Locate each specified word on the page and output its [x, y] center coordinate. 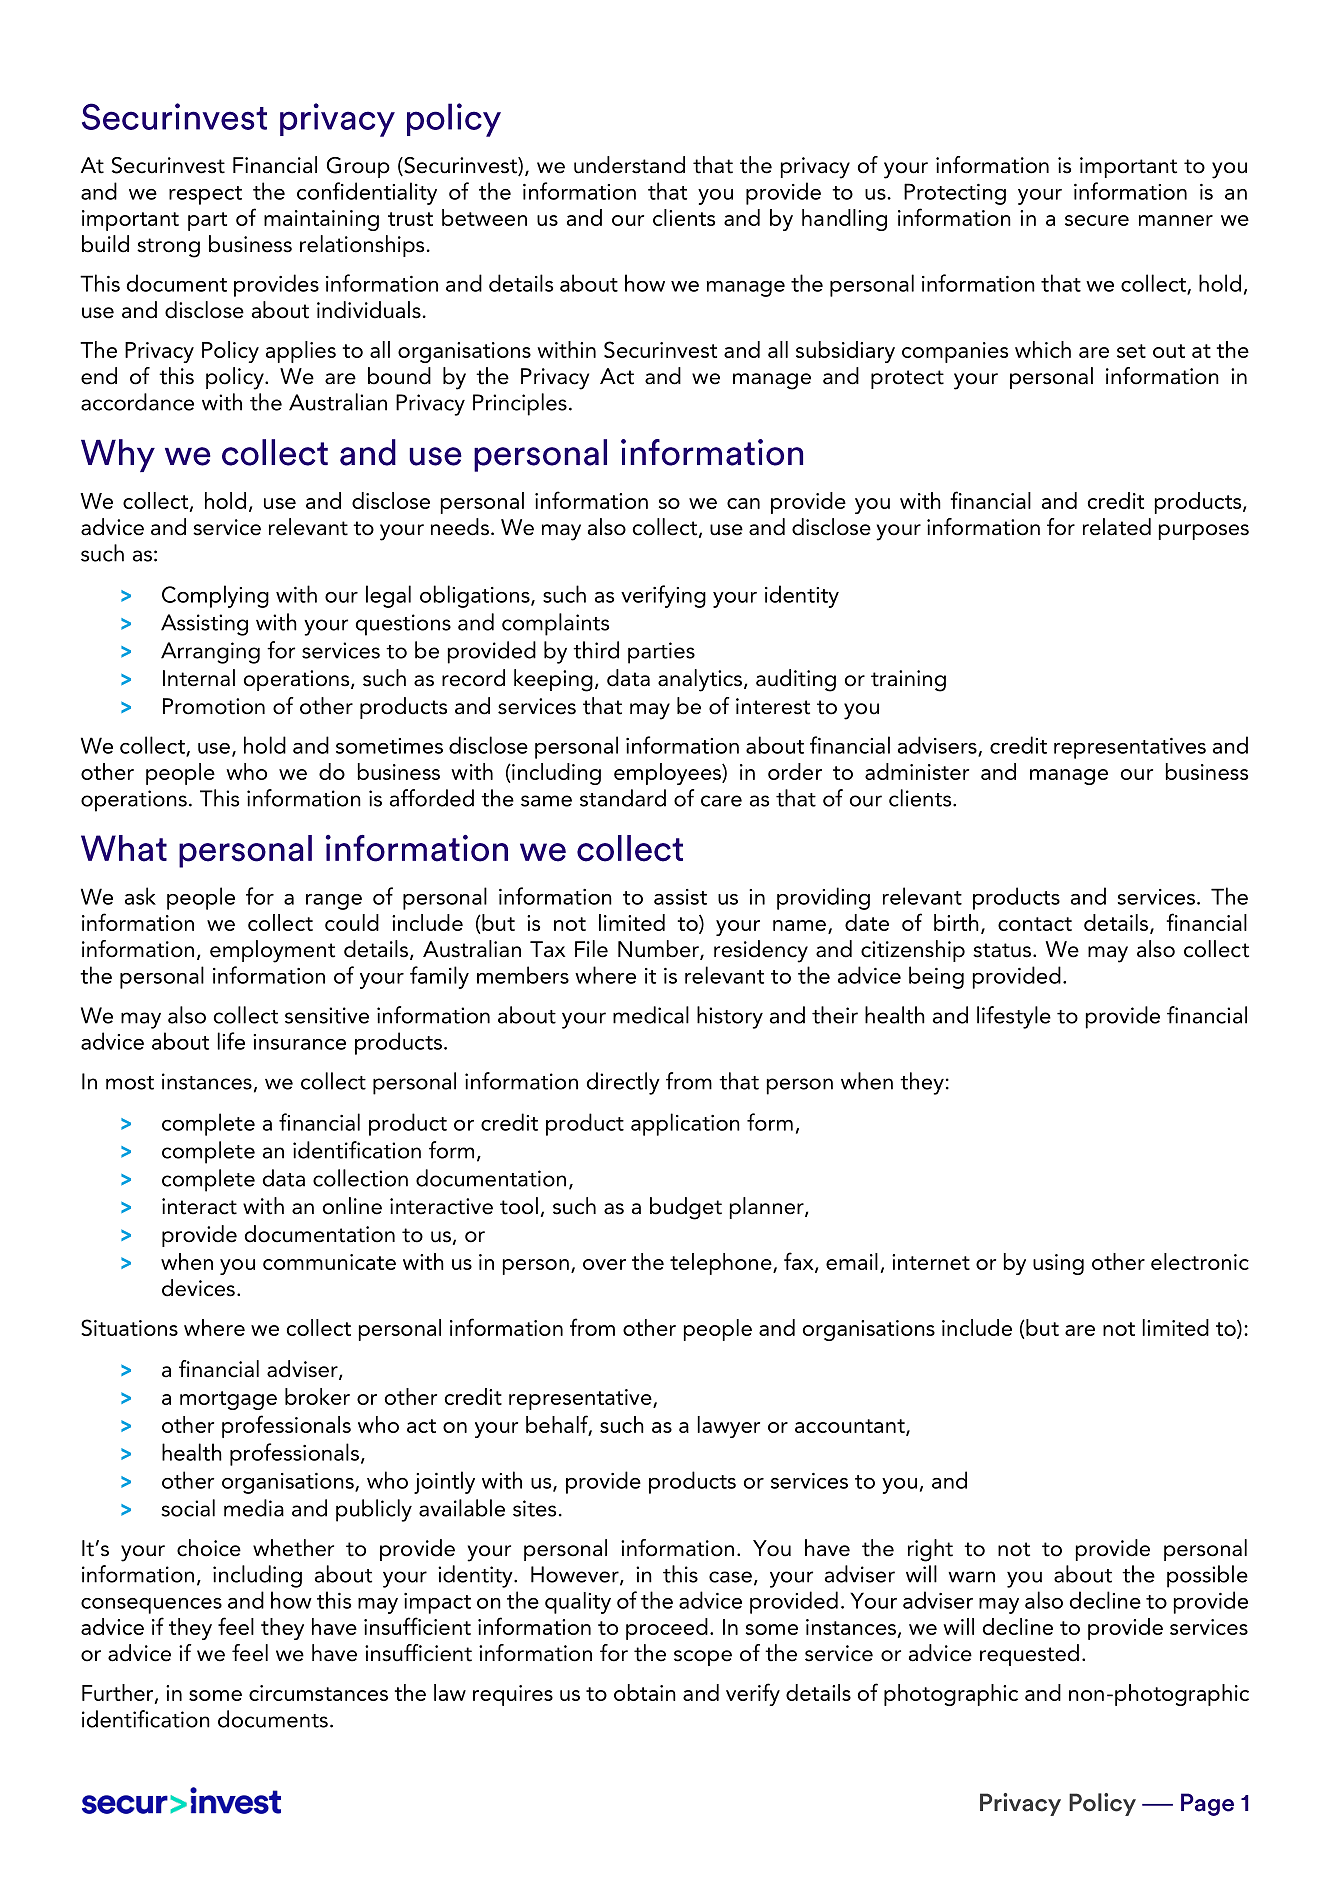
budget [686, 1208]
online [352, 1206]
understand [629, 165]
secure [1097, 220]
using [1058, 1264]
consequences [151, 1606]
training [908, 681]
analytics [700, 680]
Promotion [214, 706]
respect [205, 195]
